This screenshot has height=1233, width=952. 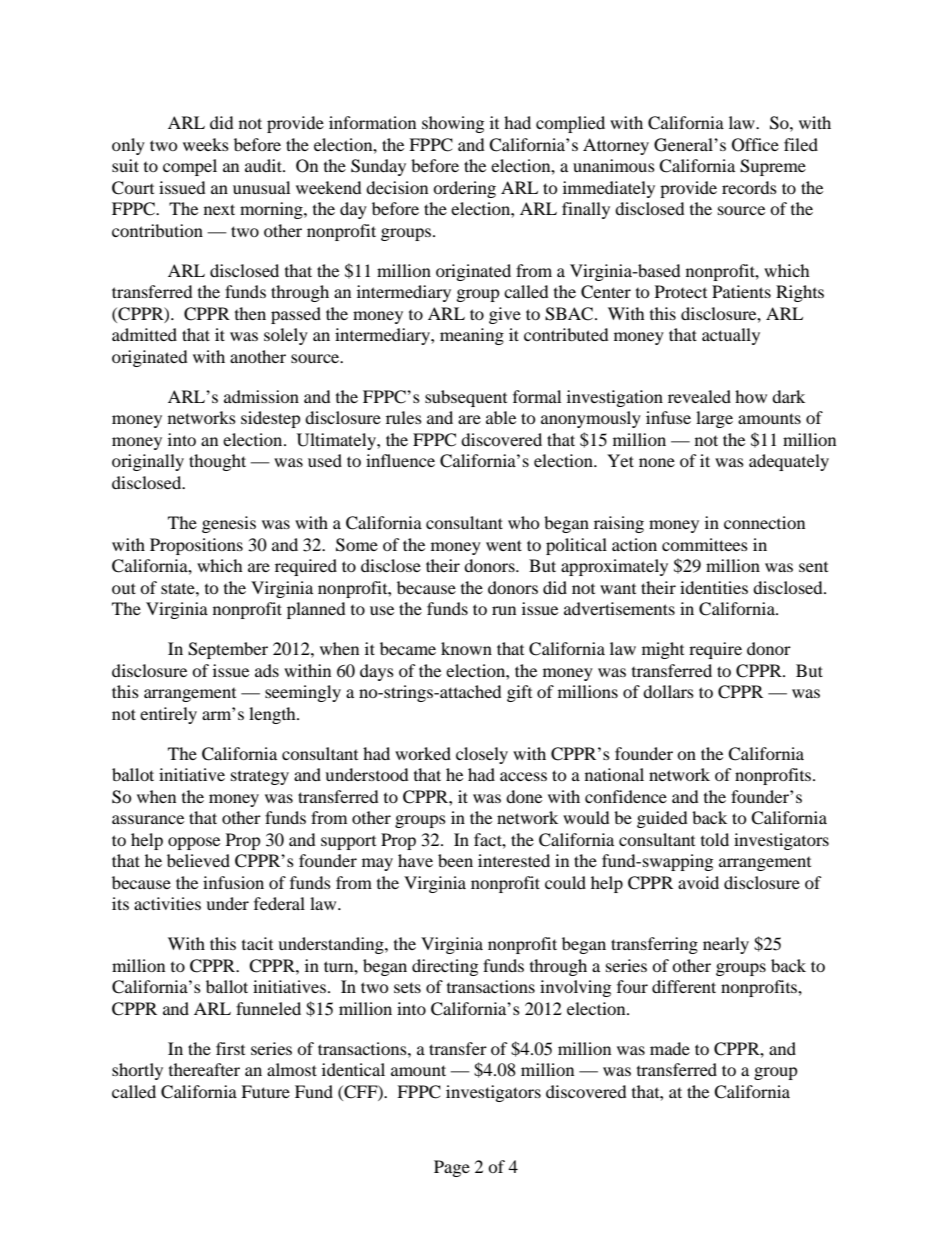 What do you see at coordinates (206, 144) in the screenshot?
I see `weeks` at bounding box center [206, 144].
